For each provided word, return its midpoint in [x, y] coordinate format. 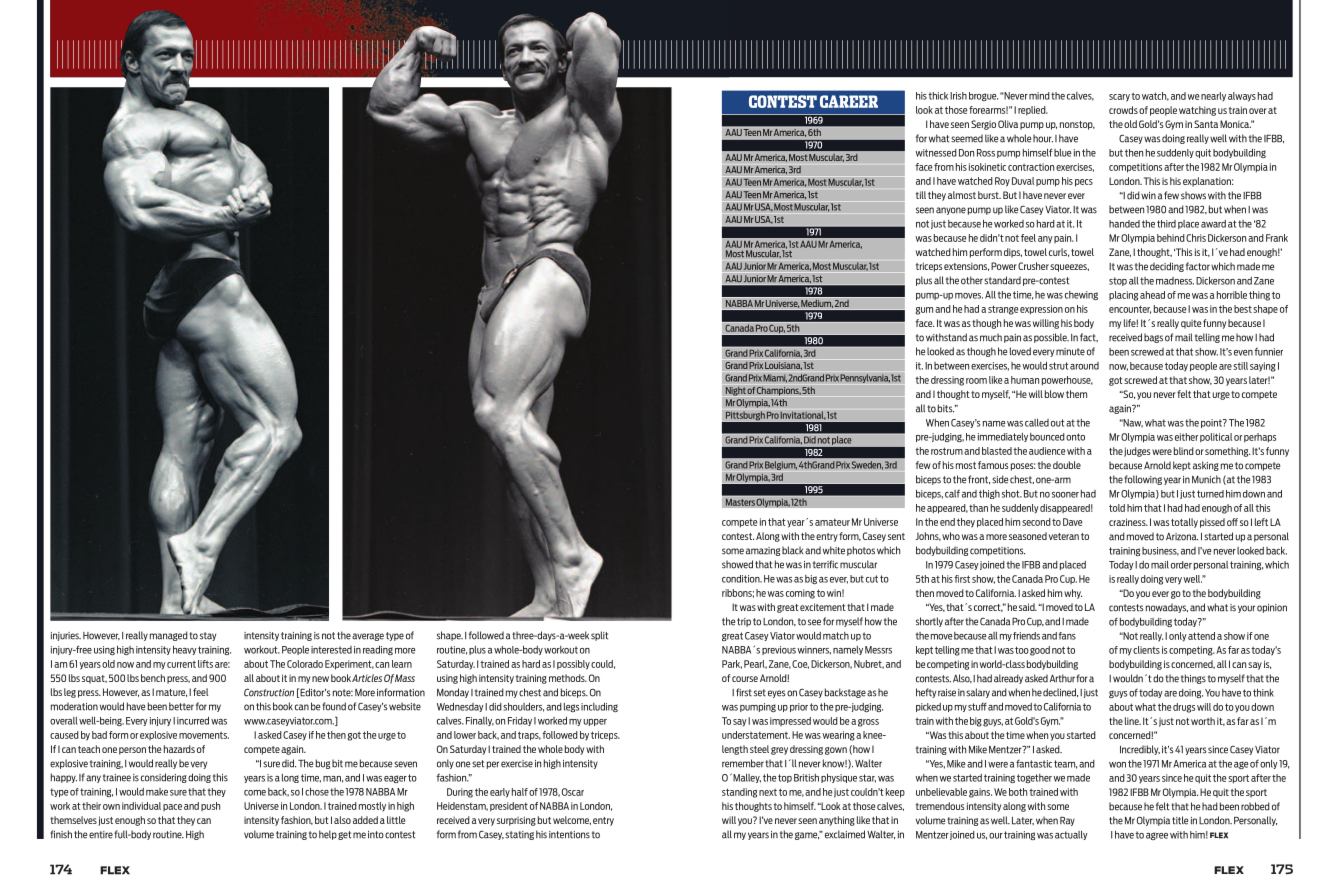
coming [800, 594]
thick [938, 96]
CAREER [849, 101]
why [1073, 594]
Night [736, 391]
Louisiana [783, 366]
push [210, 806]
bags [1153, 338]
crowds [1123, 110]
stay [208, 636]
